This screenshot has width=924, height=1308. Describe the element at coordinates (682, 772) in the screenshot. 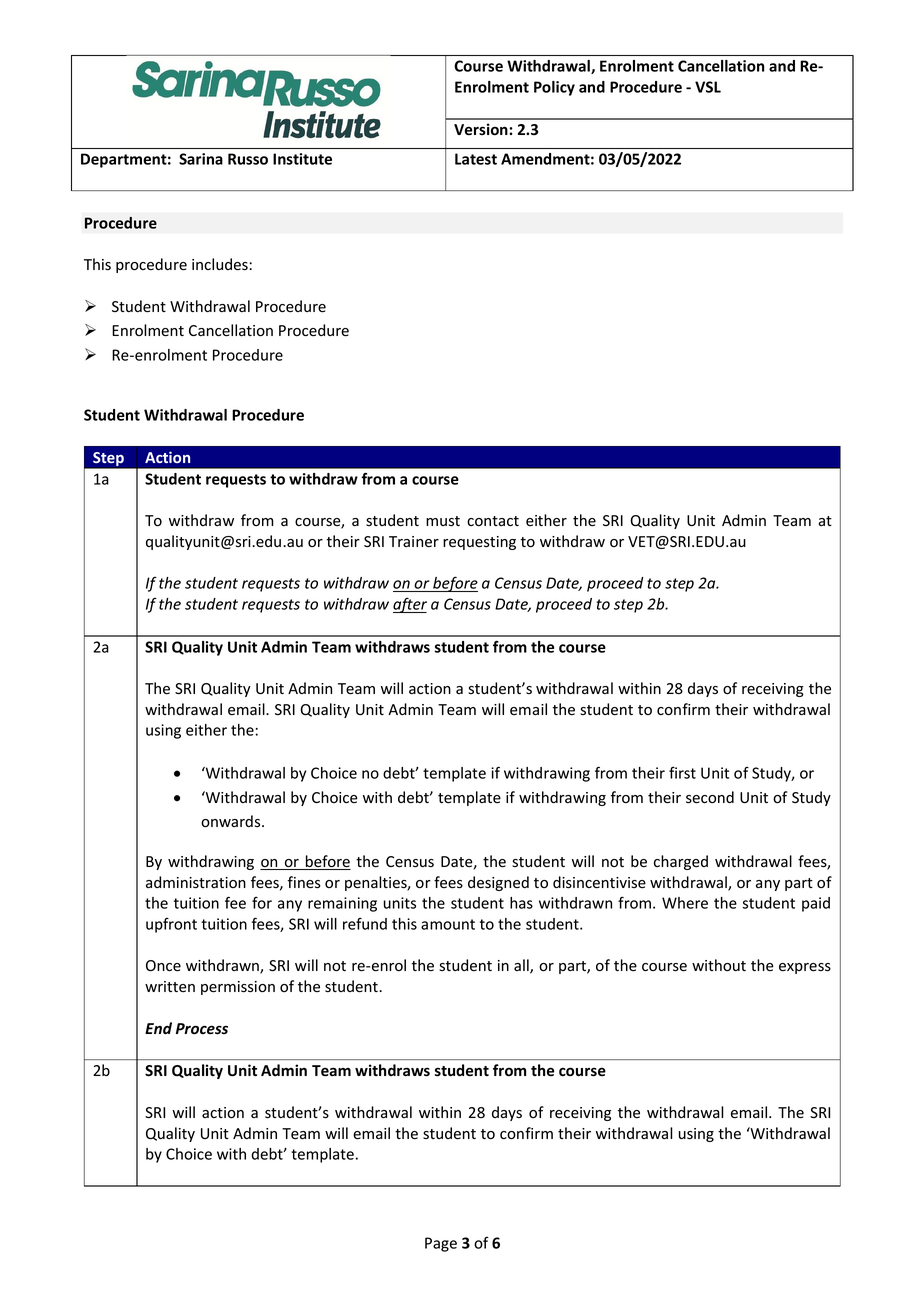

I see `first` at that location.
